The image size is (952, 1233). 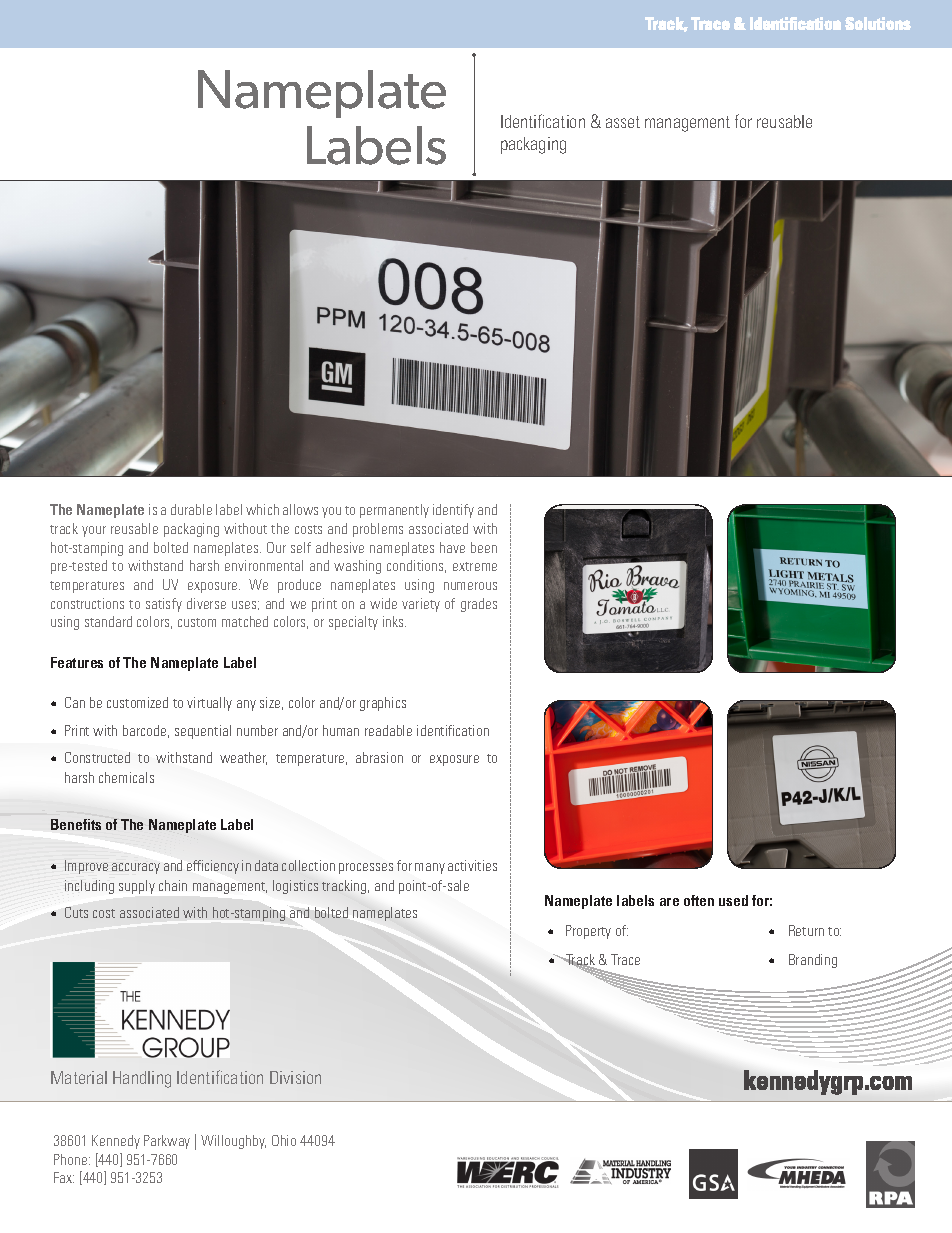 I want to click on asset, so click(x=623, y=122).
